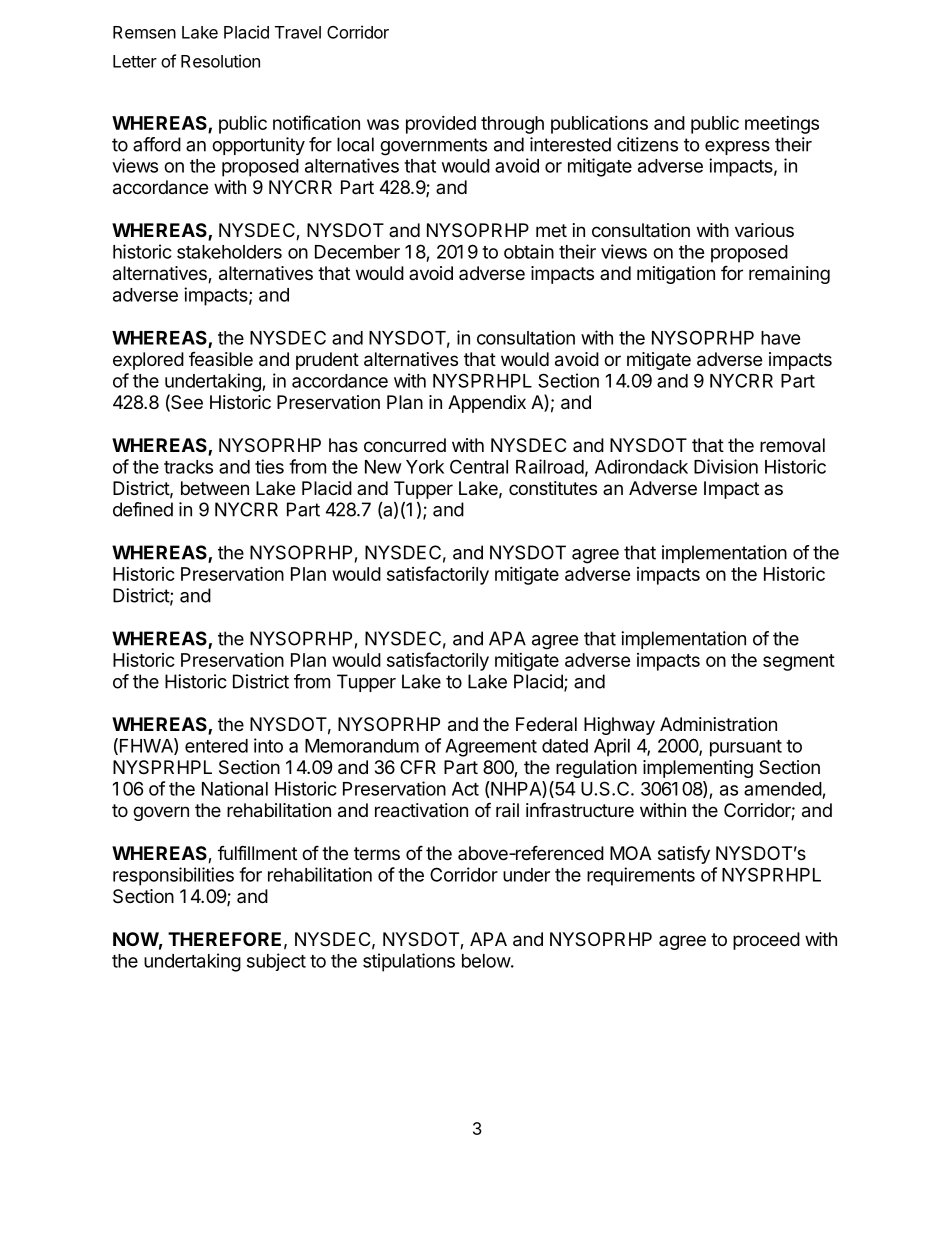 The image size is (952, 1233). What do you see at coordinates (216, 746) in the screenshot?
I see `entered` at bounding box center [216, 746].
